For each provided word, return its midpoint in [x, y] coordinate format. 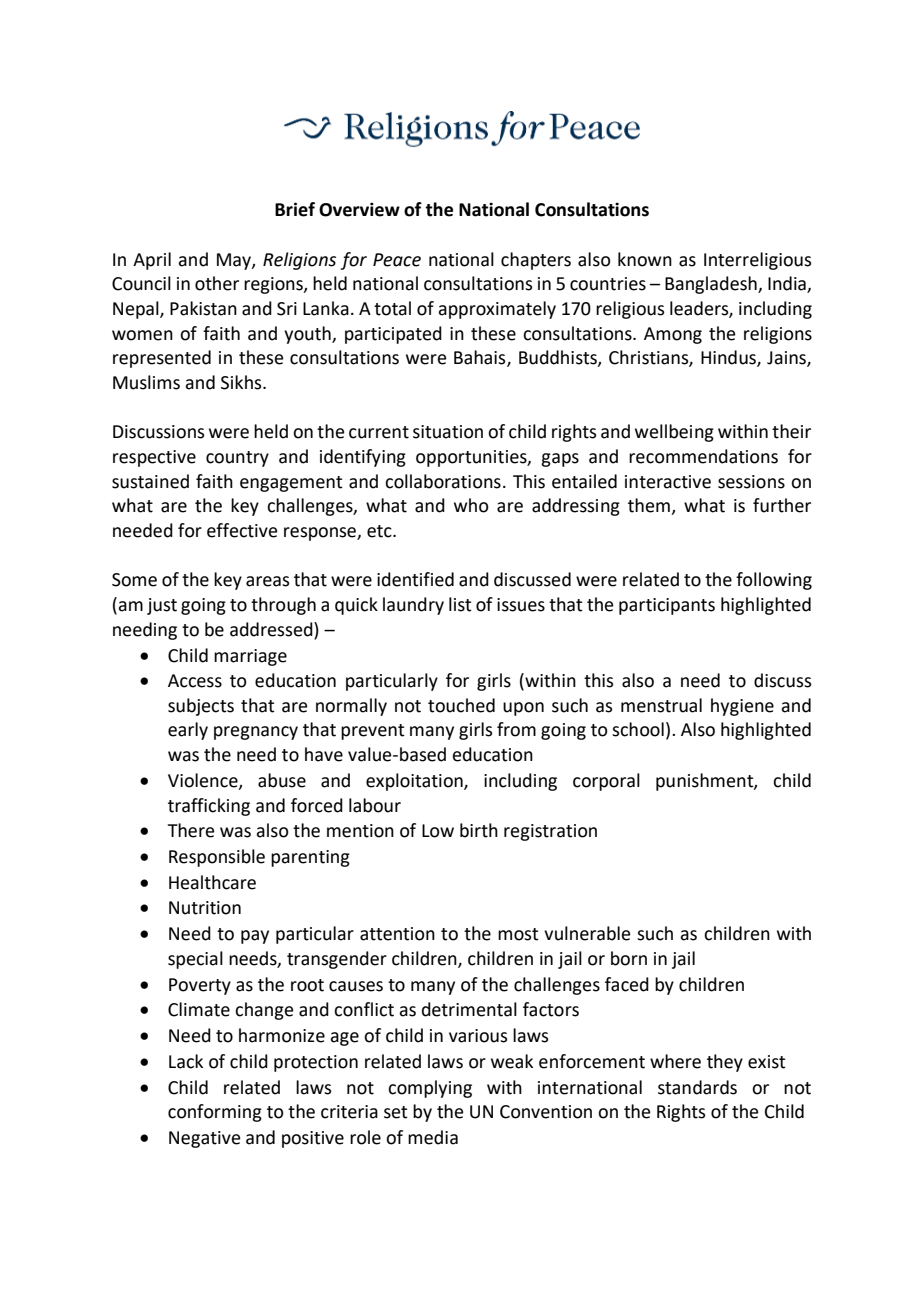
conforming [215, 1113]
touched [461, 705]
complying [430, 1089]
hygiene [742, 707]
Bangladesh [712, 285]
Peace [397, 260]
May [235, 261]
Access [195, 681]
